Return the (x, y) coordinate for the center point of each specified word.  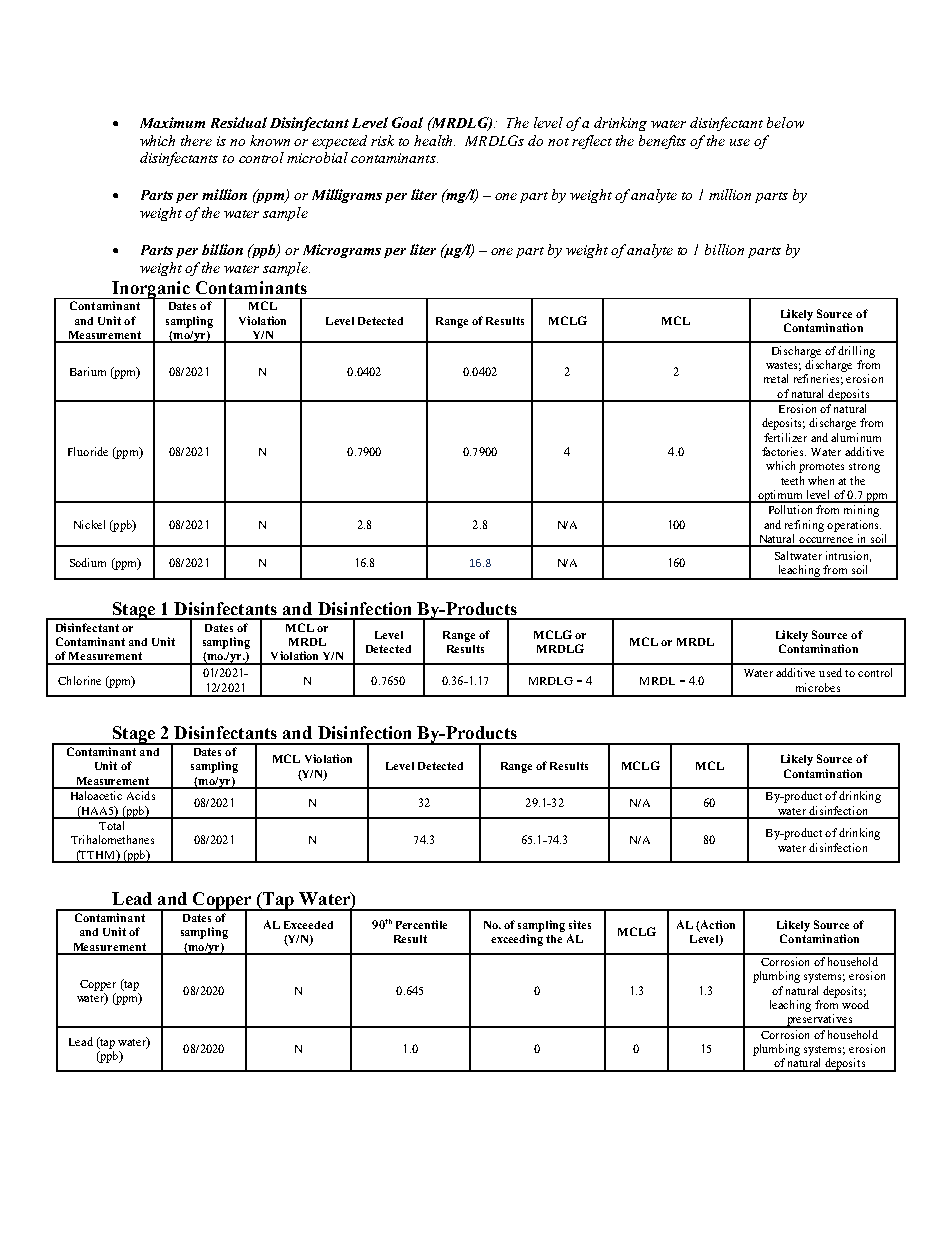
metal (776, 378)
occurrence (826, 541)
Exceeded (308, 925)
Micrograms (342, 251)
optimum (781, 496)
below (785, 122)
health (434, 140)
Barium (88, 371)
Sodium (88, 562)
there (196, 140)
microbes (818, 687)
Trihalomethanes (112, 839)
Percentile (421, 924)
